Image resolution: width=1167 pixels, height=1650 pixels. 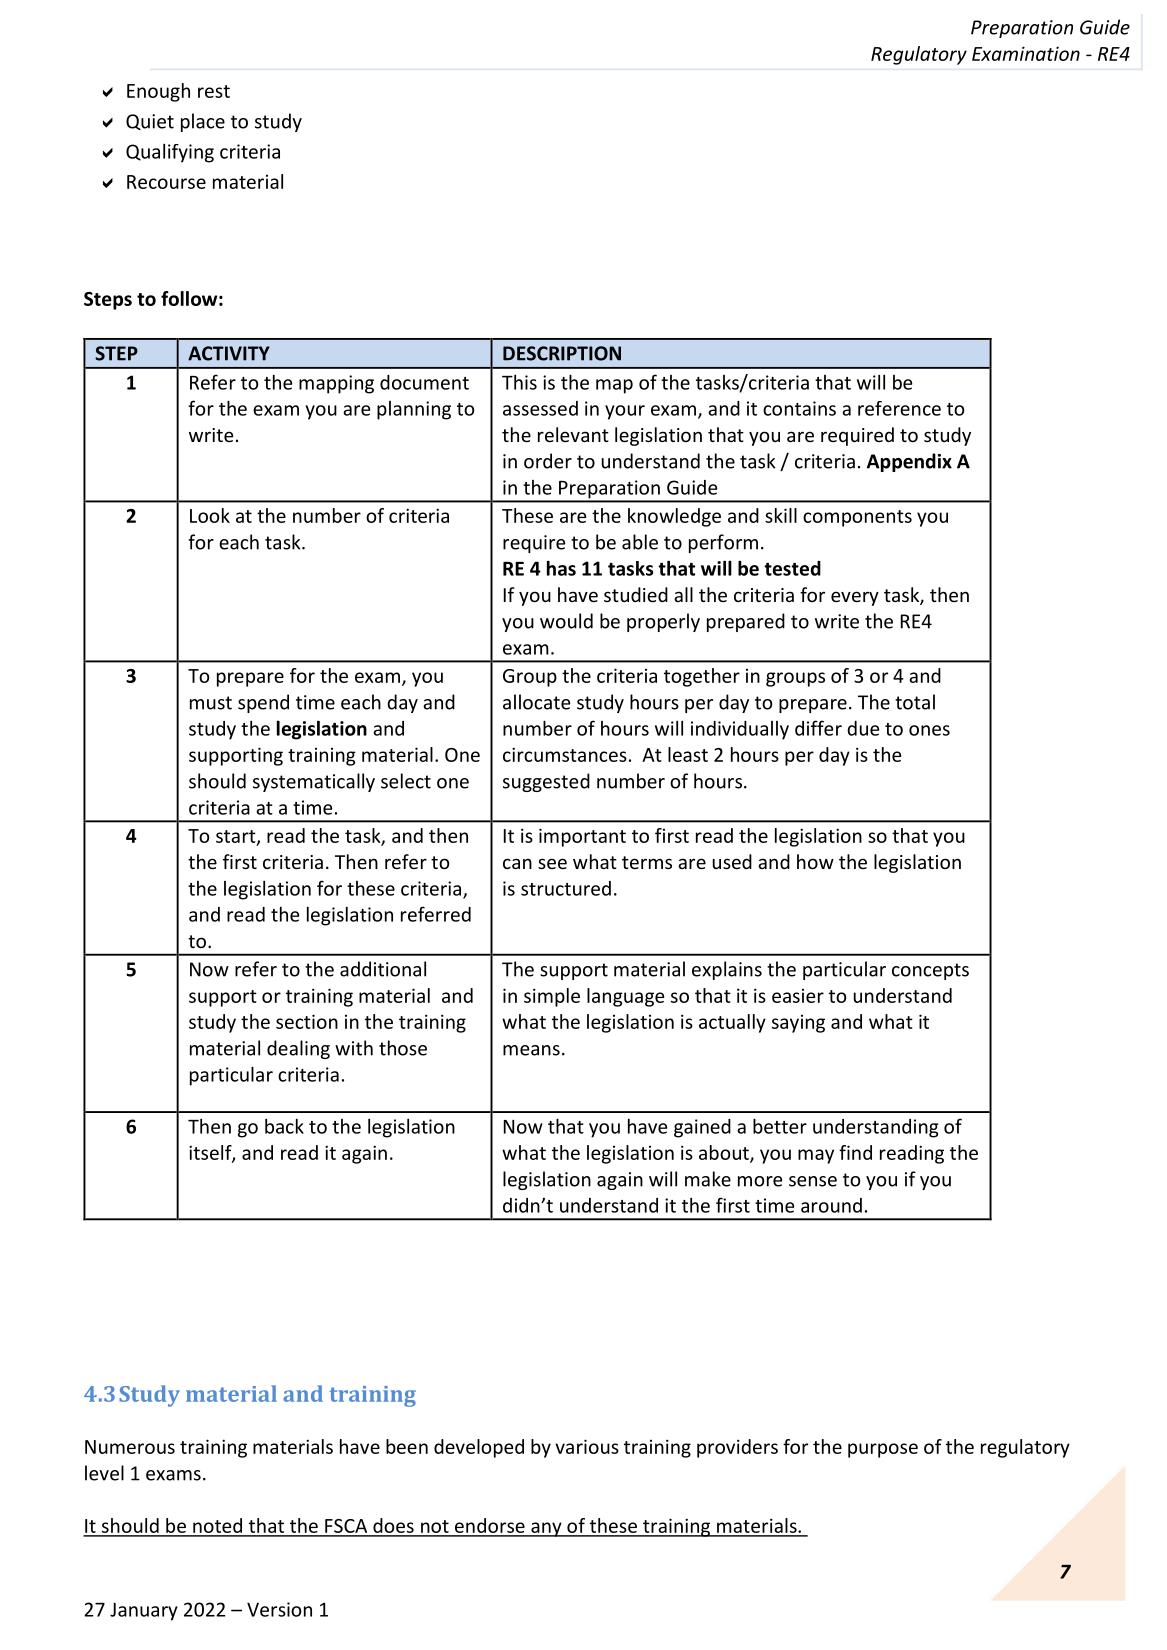 I want to click on place, so click(x=203, y=122).
